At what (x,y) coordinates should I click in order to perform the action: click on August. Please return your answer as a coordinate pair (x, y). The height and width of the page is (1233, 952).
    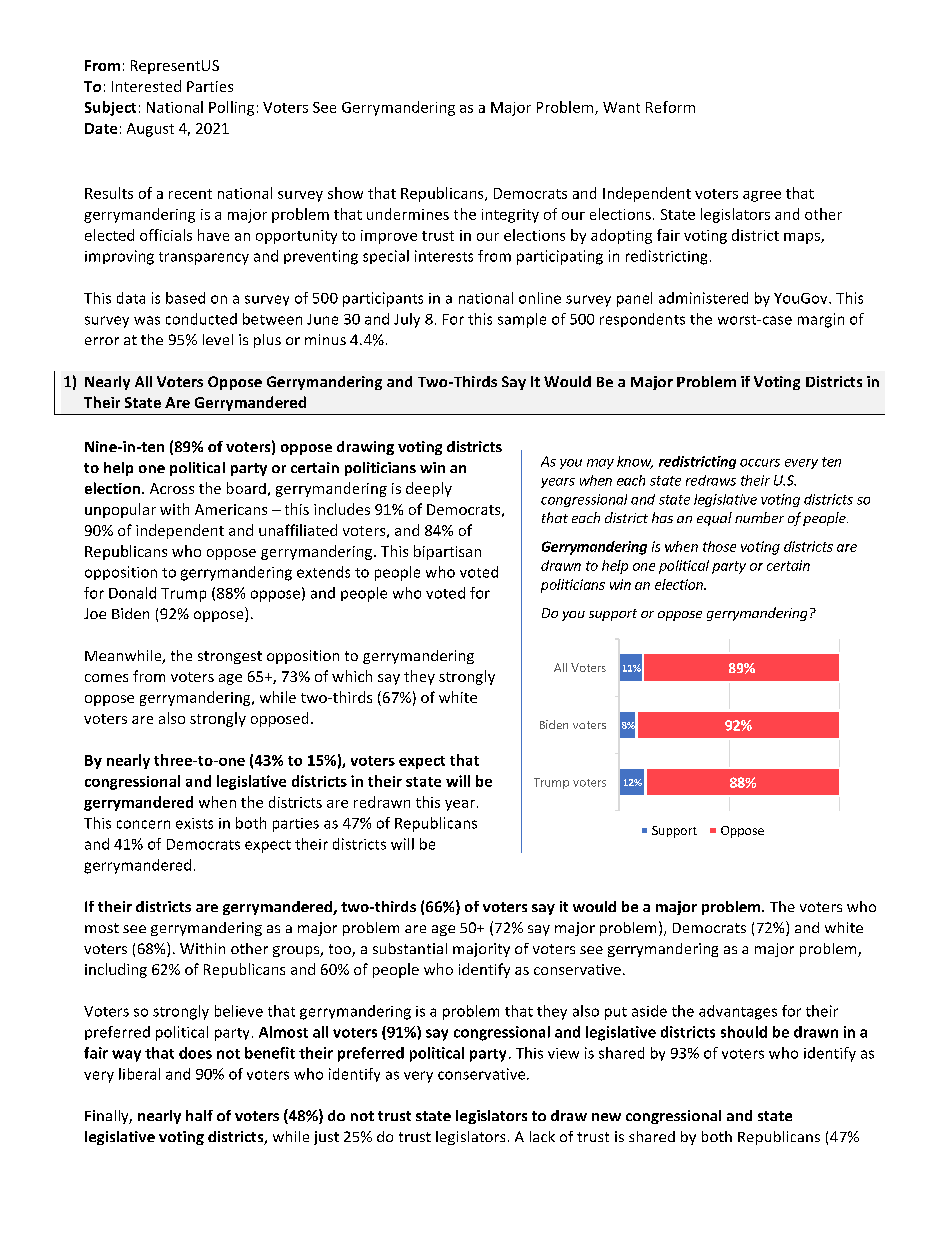
    Looking at the image, I should click on (150, 130).
